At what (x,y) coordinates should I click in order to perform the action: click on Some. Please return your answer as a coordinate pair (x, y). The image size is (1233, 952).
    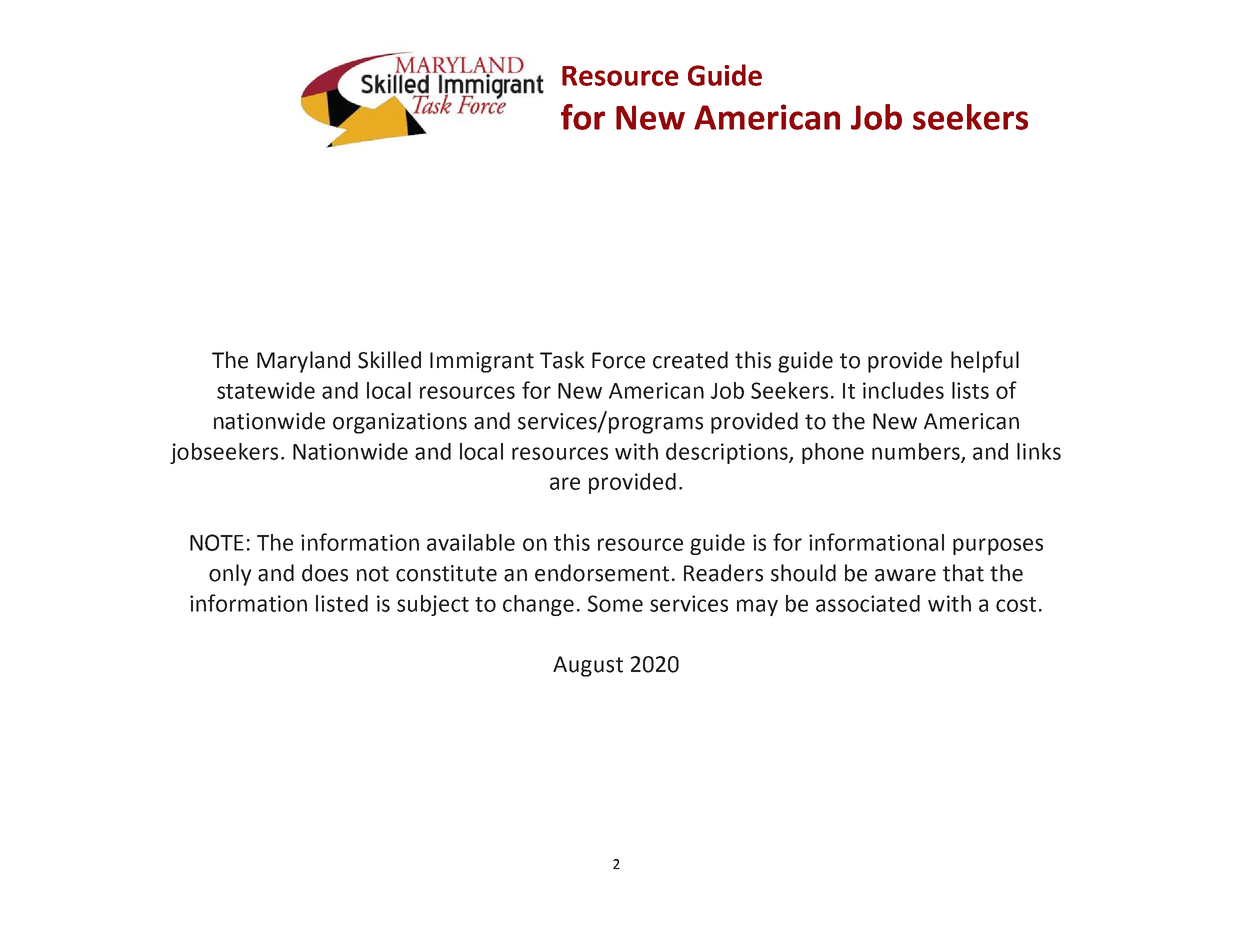
    Looking at the image, I should click on (615, 603).
